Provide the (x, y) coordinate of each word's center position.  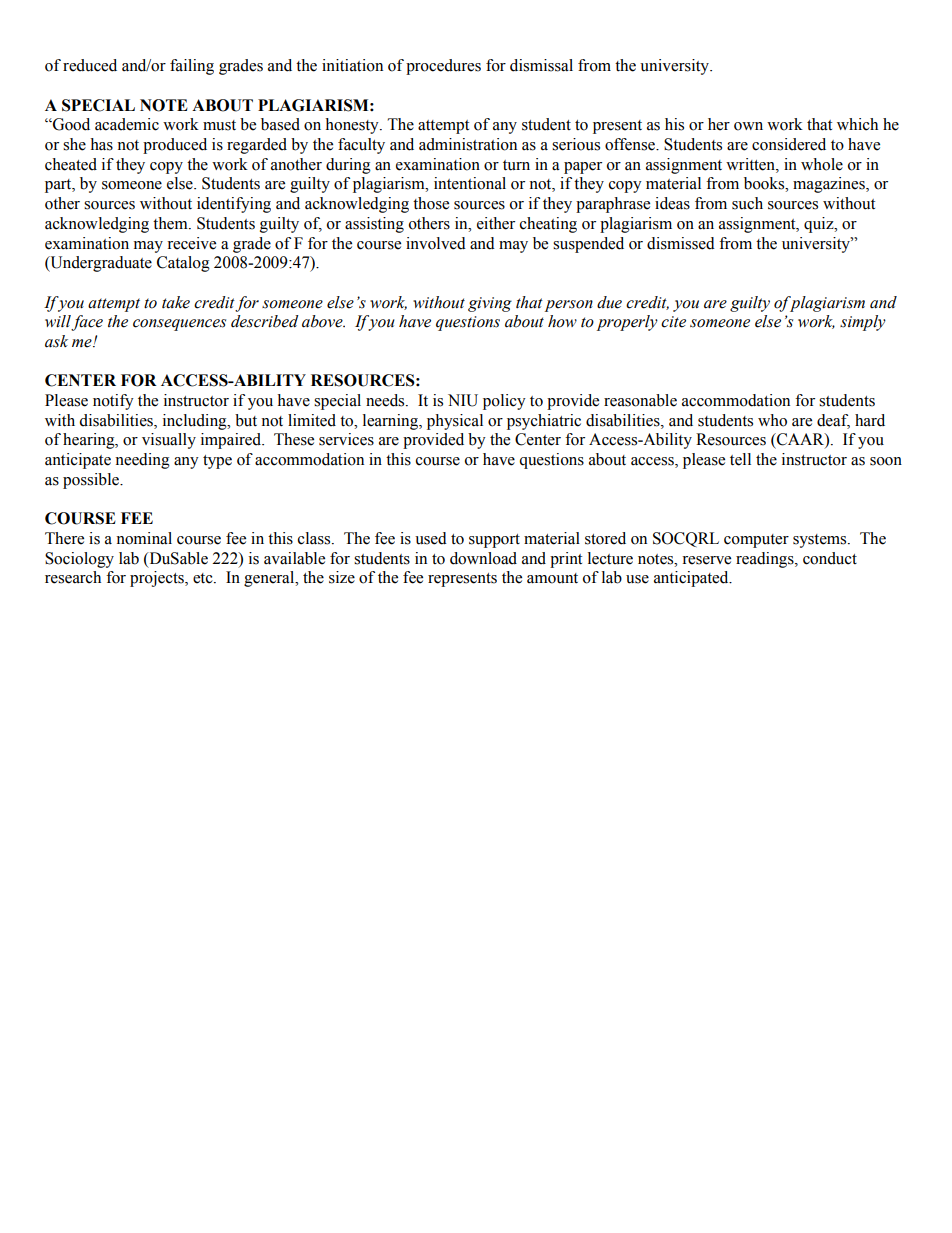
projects (158, 579)
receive (191, 243)
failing (192, 67)
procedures (443, 67)
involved (436, 243)
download (483, 558)
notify (113, 402)
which (857, 124)
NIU (463, 400)
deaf (833, 421)
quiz (820, 225)
